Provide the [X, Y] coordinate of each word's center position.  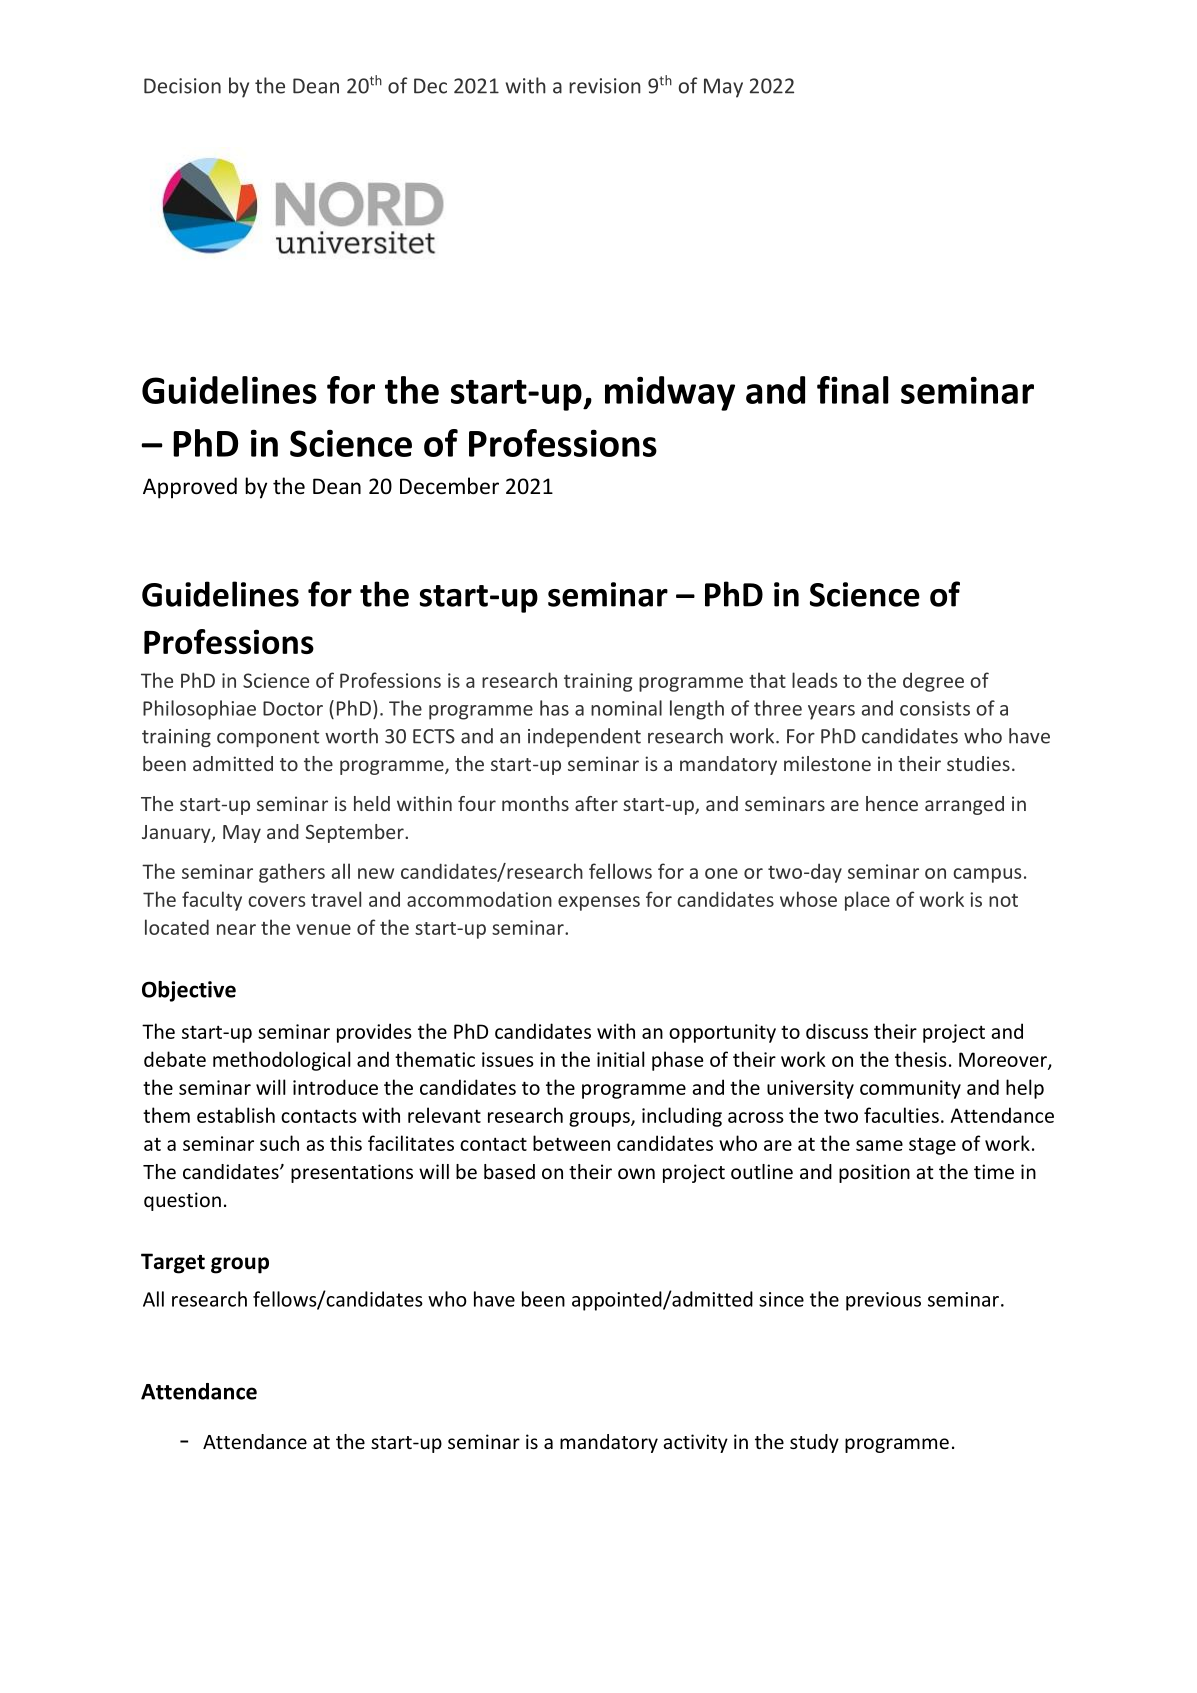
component [268, 738]
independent [584, 737]
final [852, 390]
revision [605, 86]
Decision [182, 86]
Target [173, 1263]
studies [978, 763]
